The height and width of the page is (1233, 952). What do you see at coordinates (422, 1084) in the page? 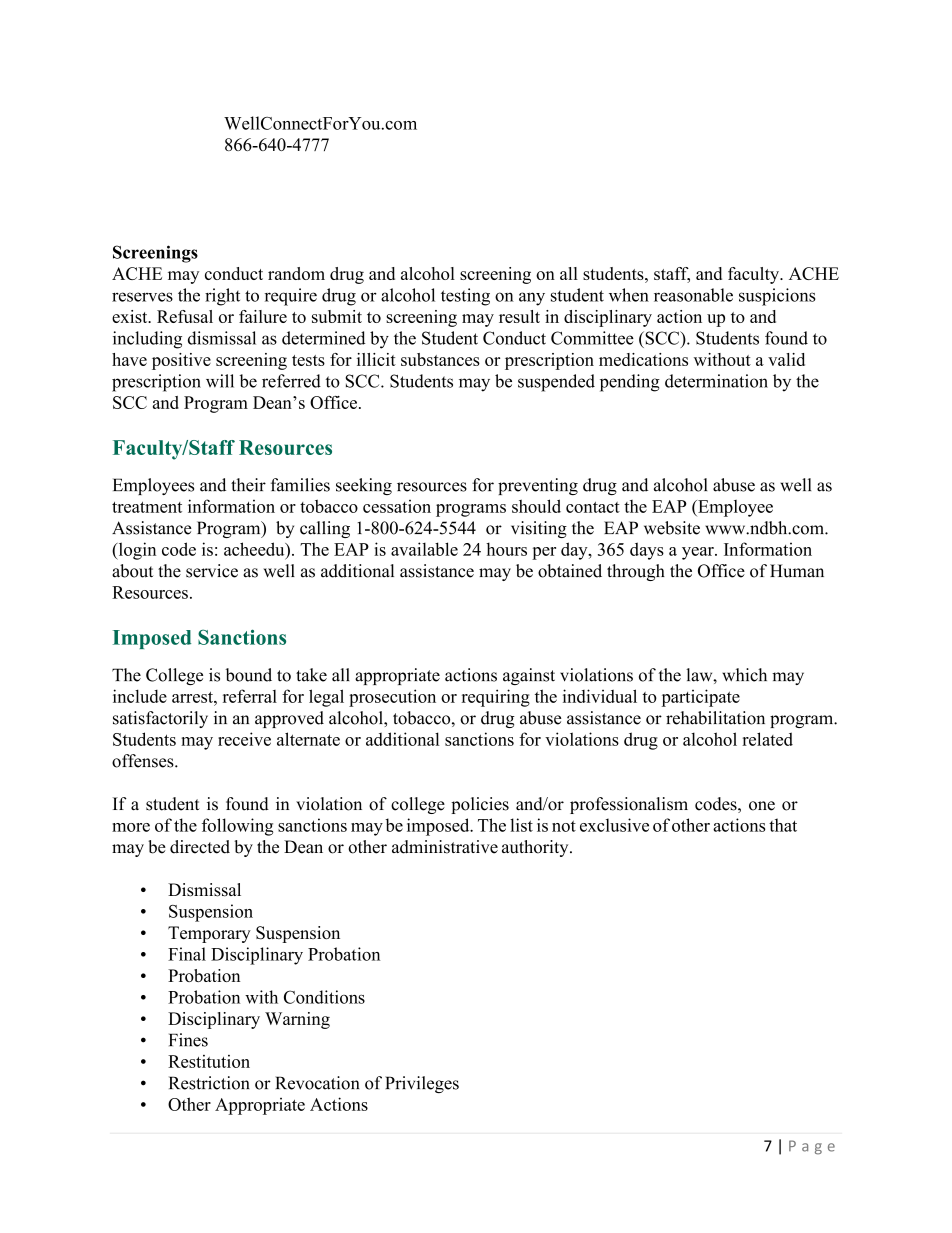
I see `Privileges` at bounding box center [422, 1084].
